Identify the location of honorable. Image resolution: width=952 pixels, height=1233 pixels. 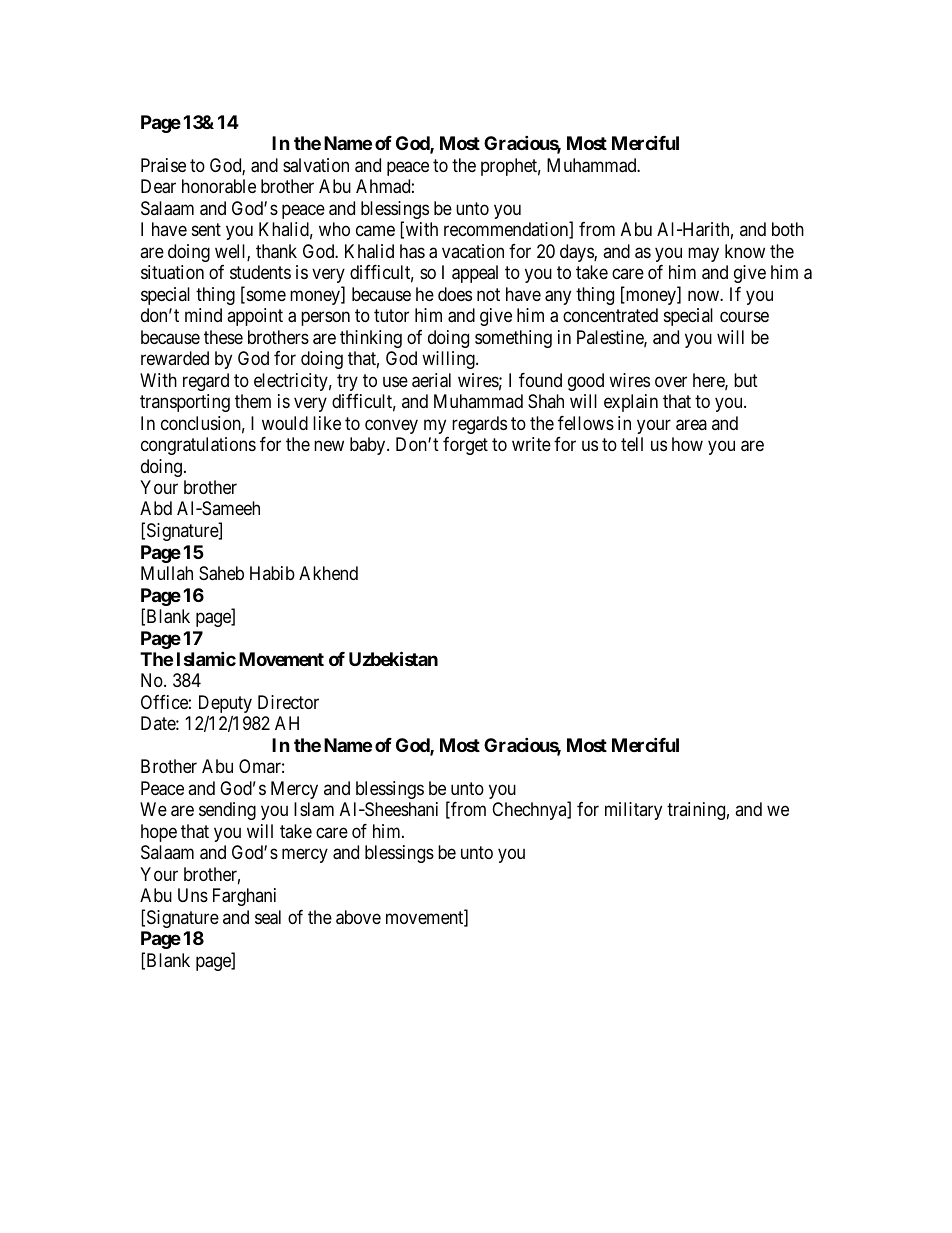
(219, 186).
